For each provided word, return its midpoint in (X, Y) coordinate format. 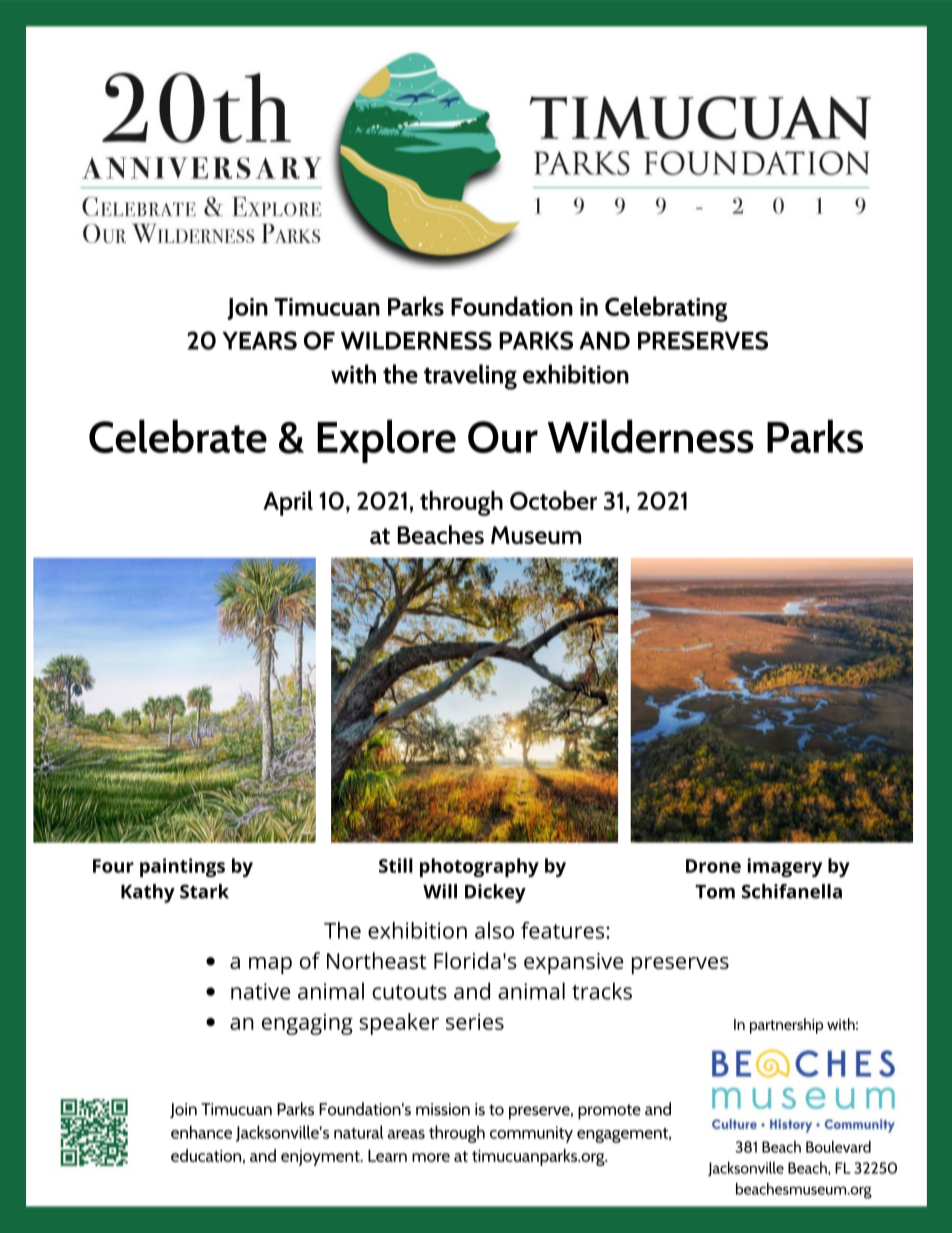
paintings (182, 867)
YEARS (259, 340)
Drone (713, 866)
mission (443, 1109)
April (288, 503)
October (553, 500)
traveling (470, 377)
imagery (784, 867)
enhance (201, 1132)
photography (479, 867)
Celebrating (666, 309)
